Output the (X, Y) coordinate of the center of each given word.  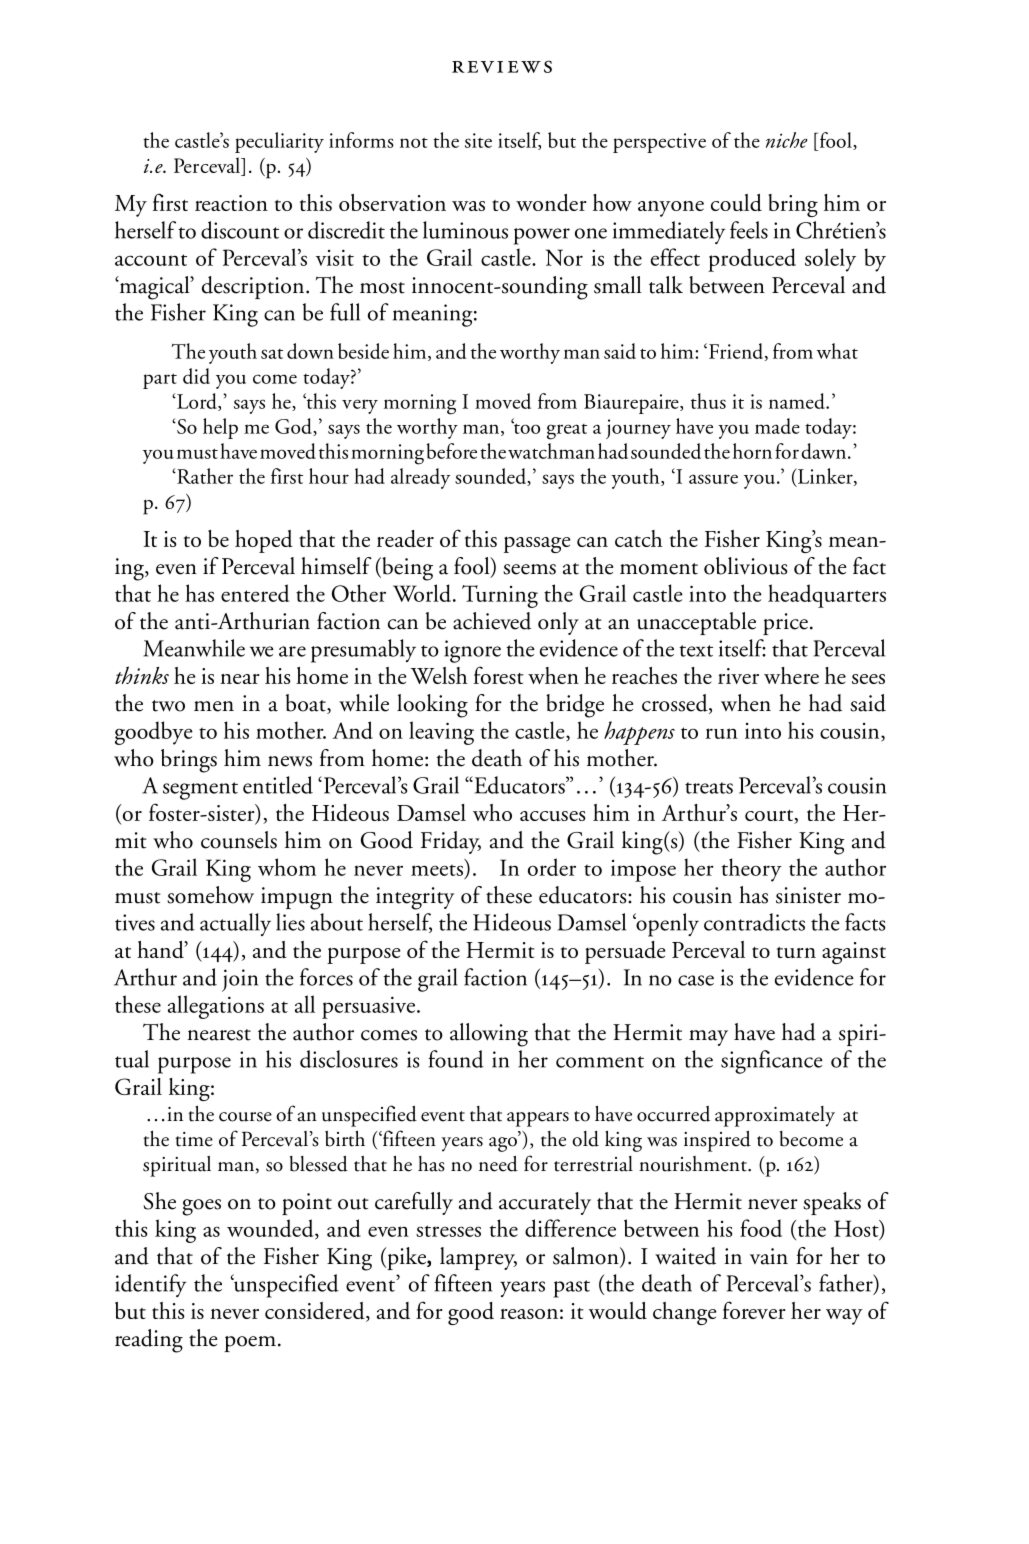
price (785, 624)
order (552, 867)
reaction (231, 203)
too (526, 427)
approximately (775, 1116)
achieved (492, 621)
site (478, 140)
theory (752, 870)
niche (787, 140)
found (456, 1059)
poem (250, 1344)
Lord (197, 402)
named (798, 401)
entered (255, 593)
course (245, 1117)
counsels (239, 840)
